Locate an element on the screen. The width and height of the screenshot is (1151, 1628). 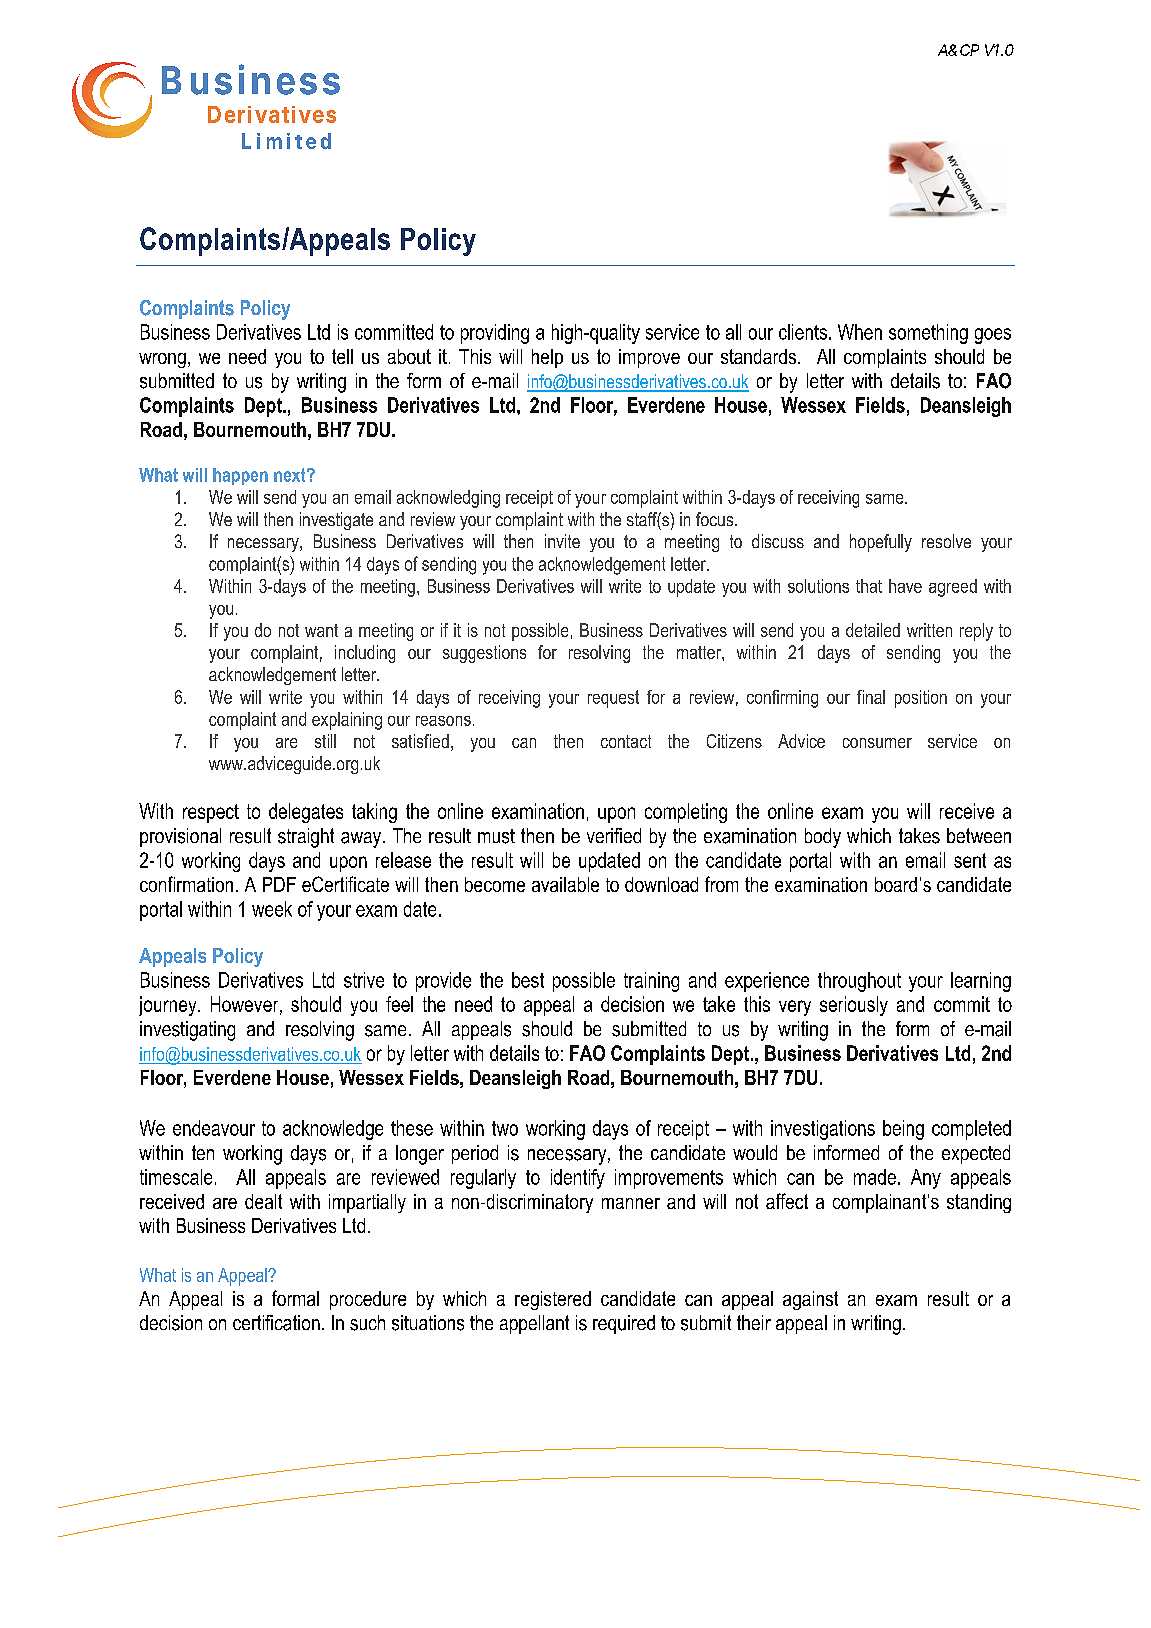
something is located at coordinates (928, 334).
